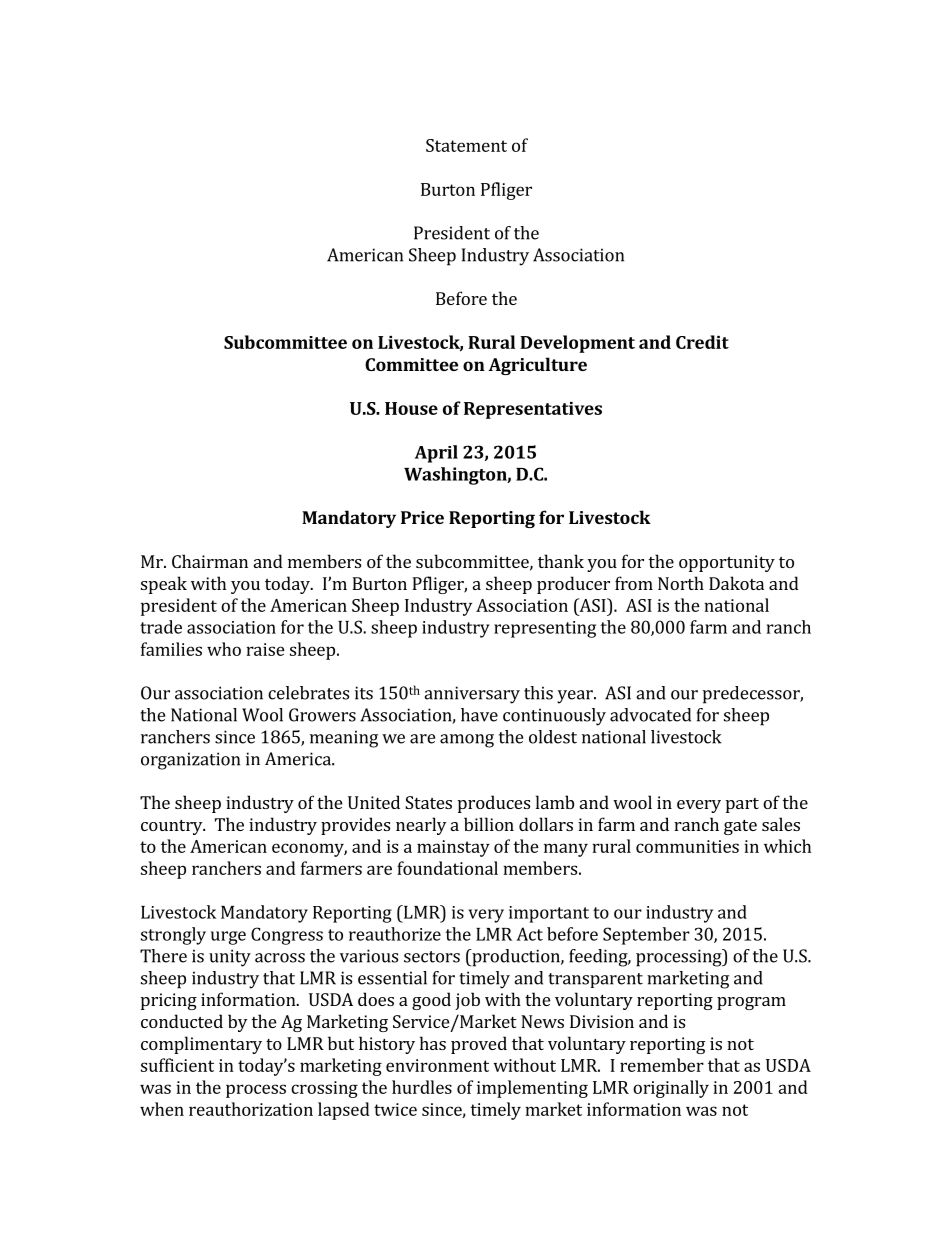 The image size is (952, 1233). Describe the element at coordinates (545, 629) in the screenshot. I see `representing` at that location.
